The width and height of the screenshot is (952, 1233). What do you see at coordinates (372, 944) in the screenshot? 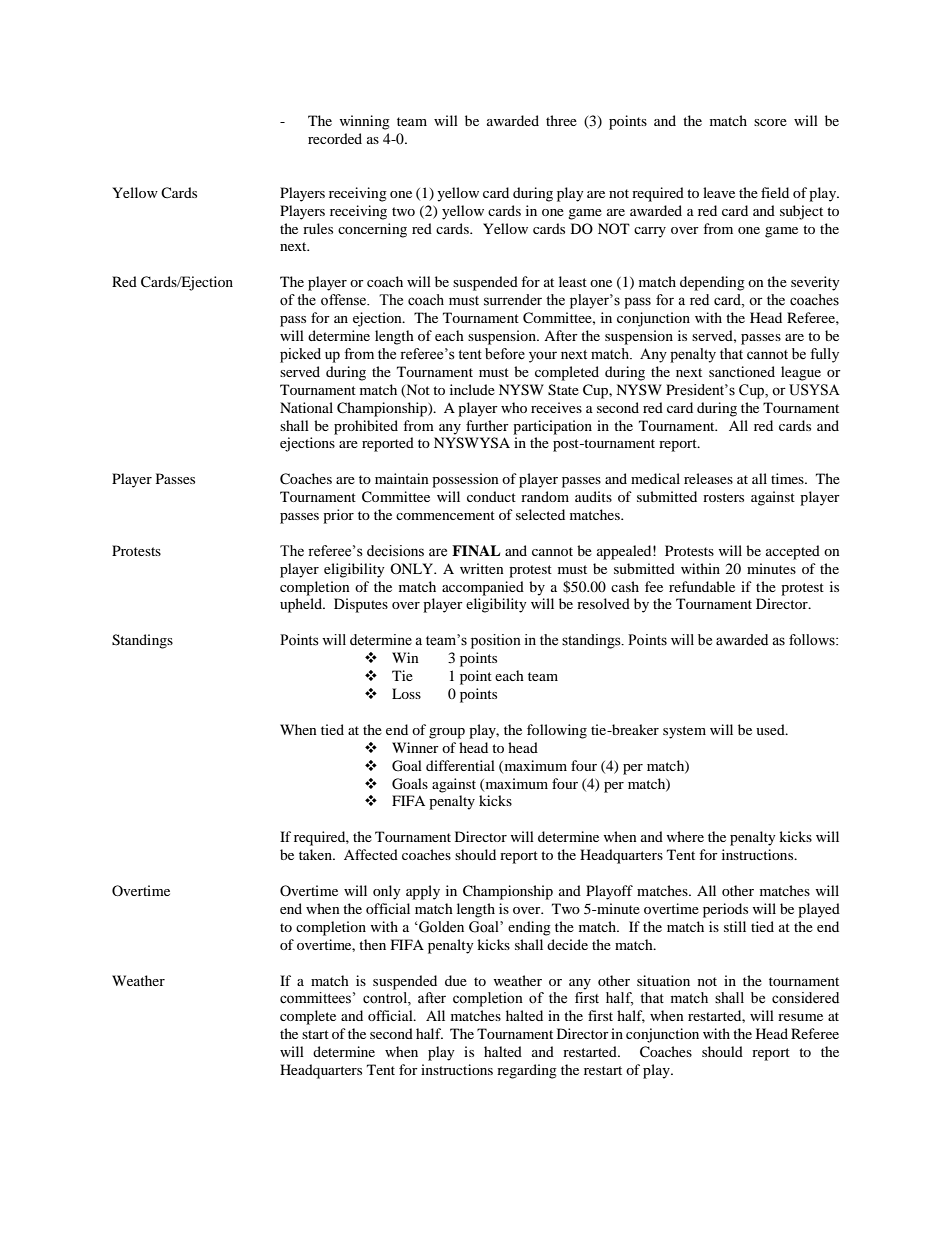
I see `then` at bounding box center [372, 944].
